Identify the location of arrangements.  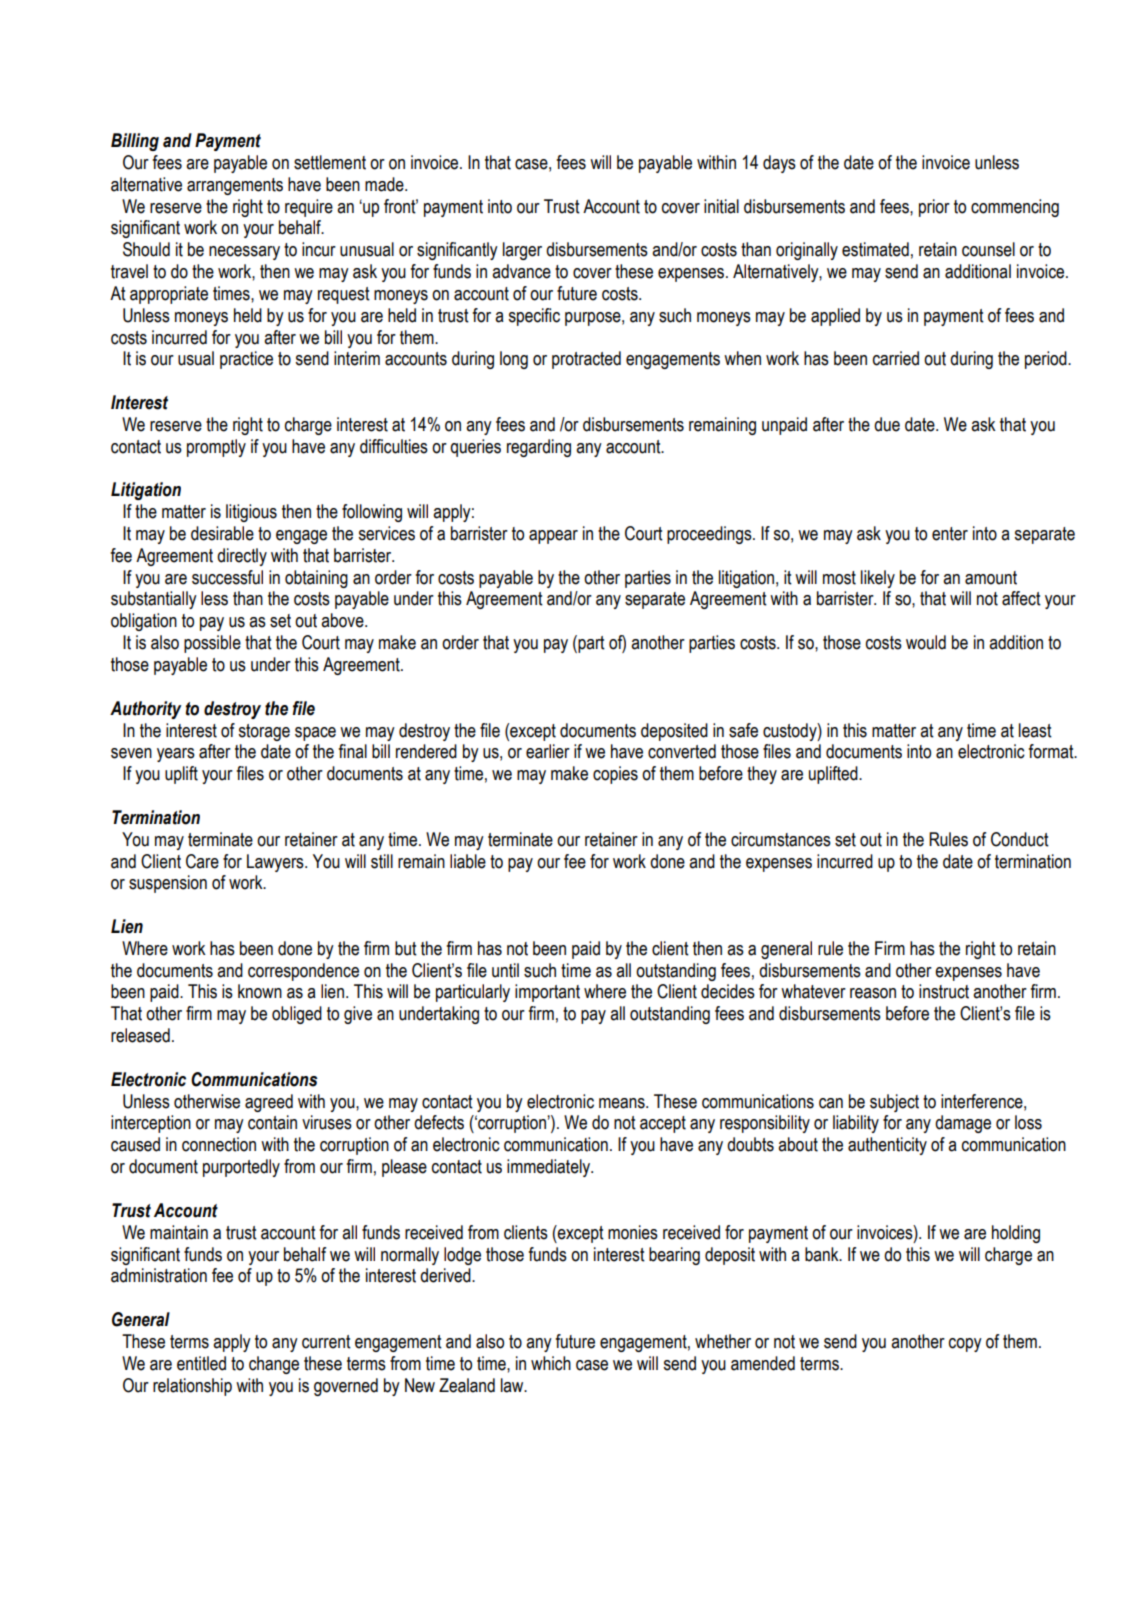
(235, 186).
